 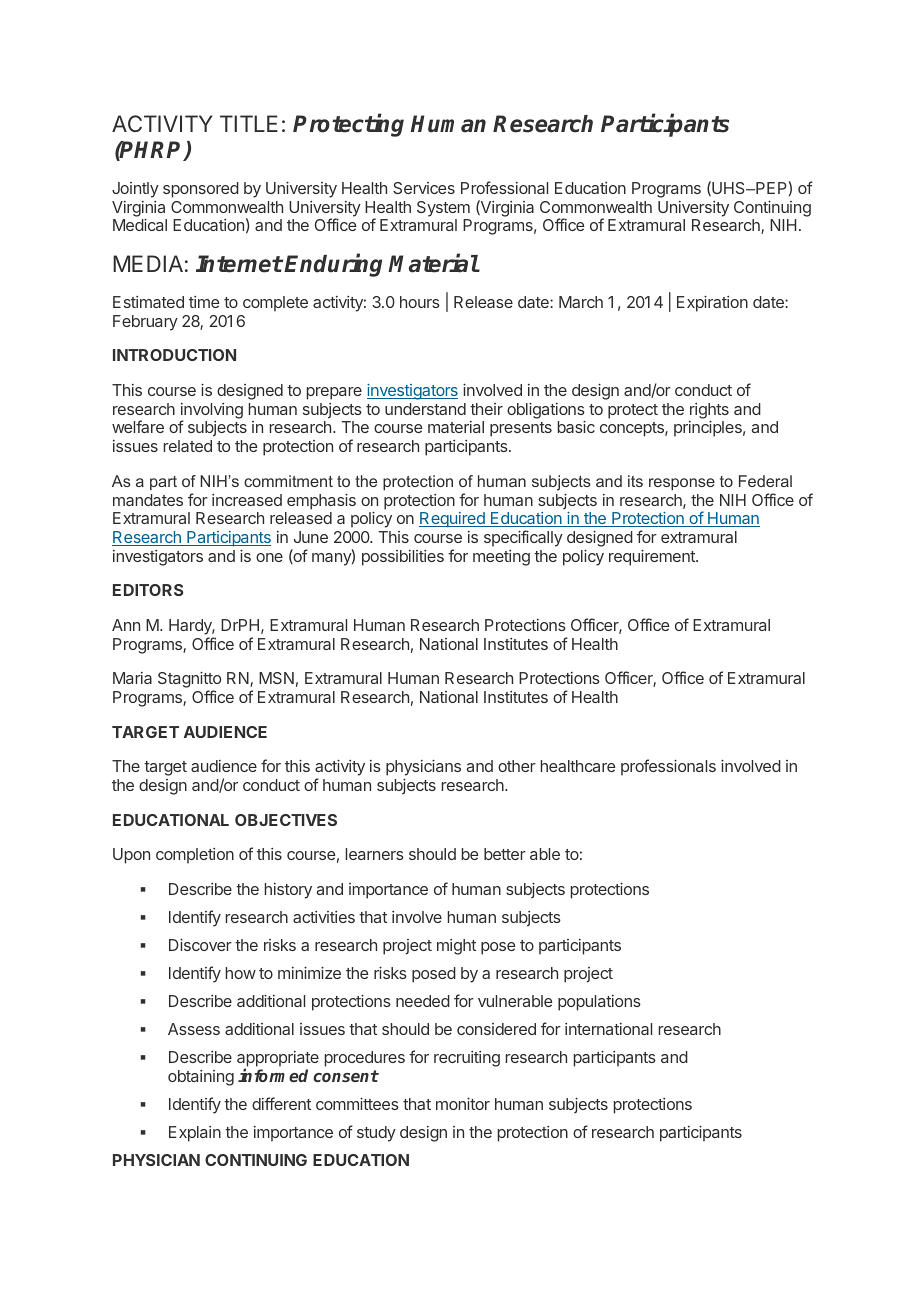 What do you see at coordinates (403, 558) in the page?
I see `possibilities` at bounding box center [403, 558].
